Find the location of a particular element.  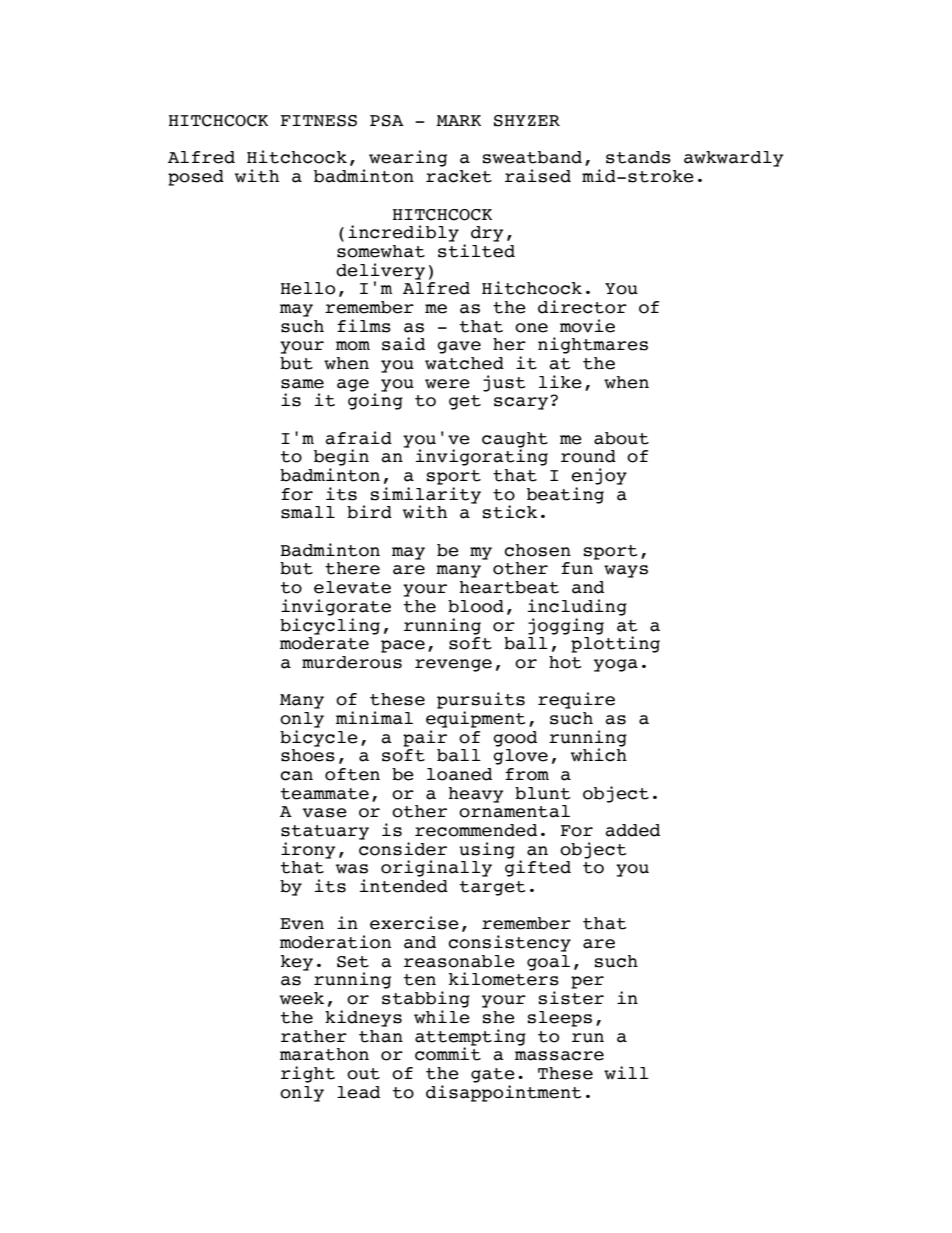

will is located at coordinates (626, 1073).
